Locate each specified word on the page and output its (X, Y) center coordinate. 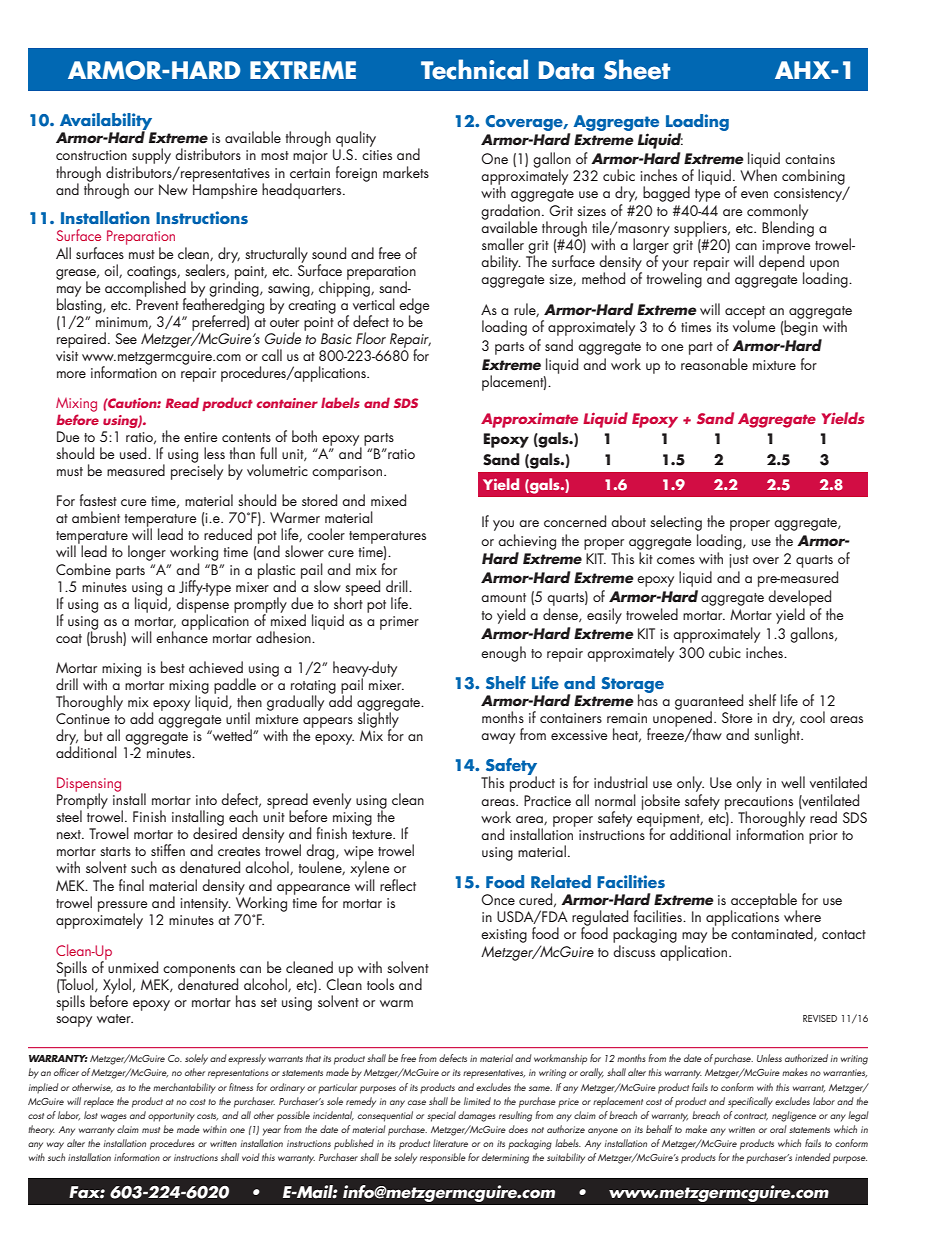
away (498, 738)
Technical (474, 69)
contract (751, 1117)
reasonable (714, 364)
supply (151, 157)
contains (810, 159)
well (793, 782)
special (441, 1116)
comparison (348, 473)
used (134, 453)
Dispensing (89, 785)
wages (114, 1118)
